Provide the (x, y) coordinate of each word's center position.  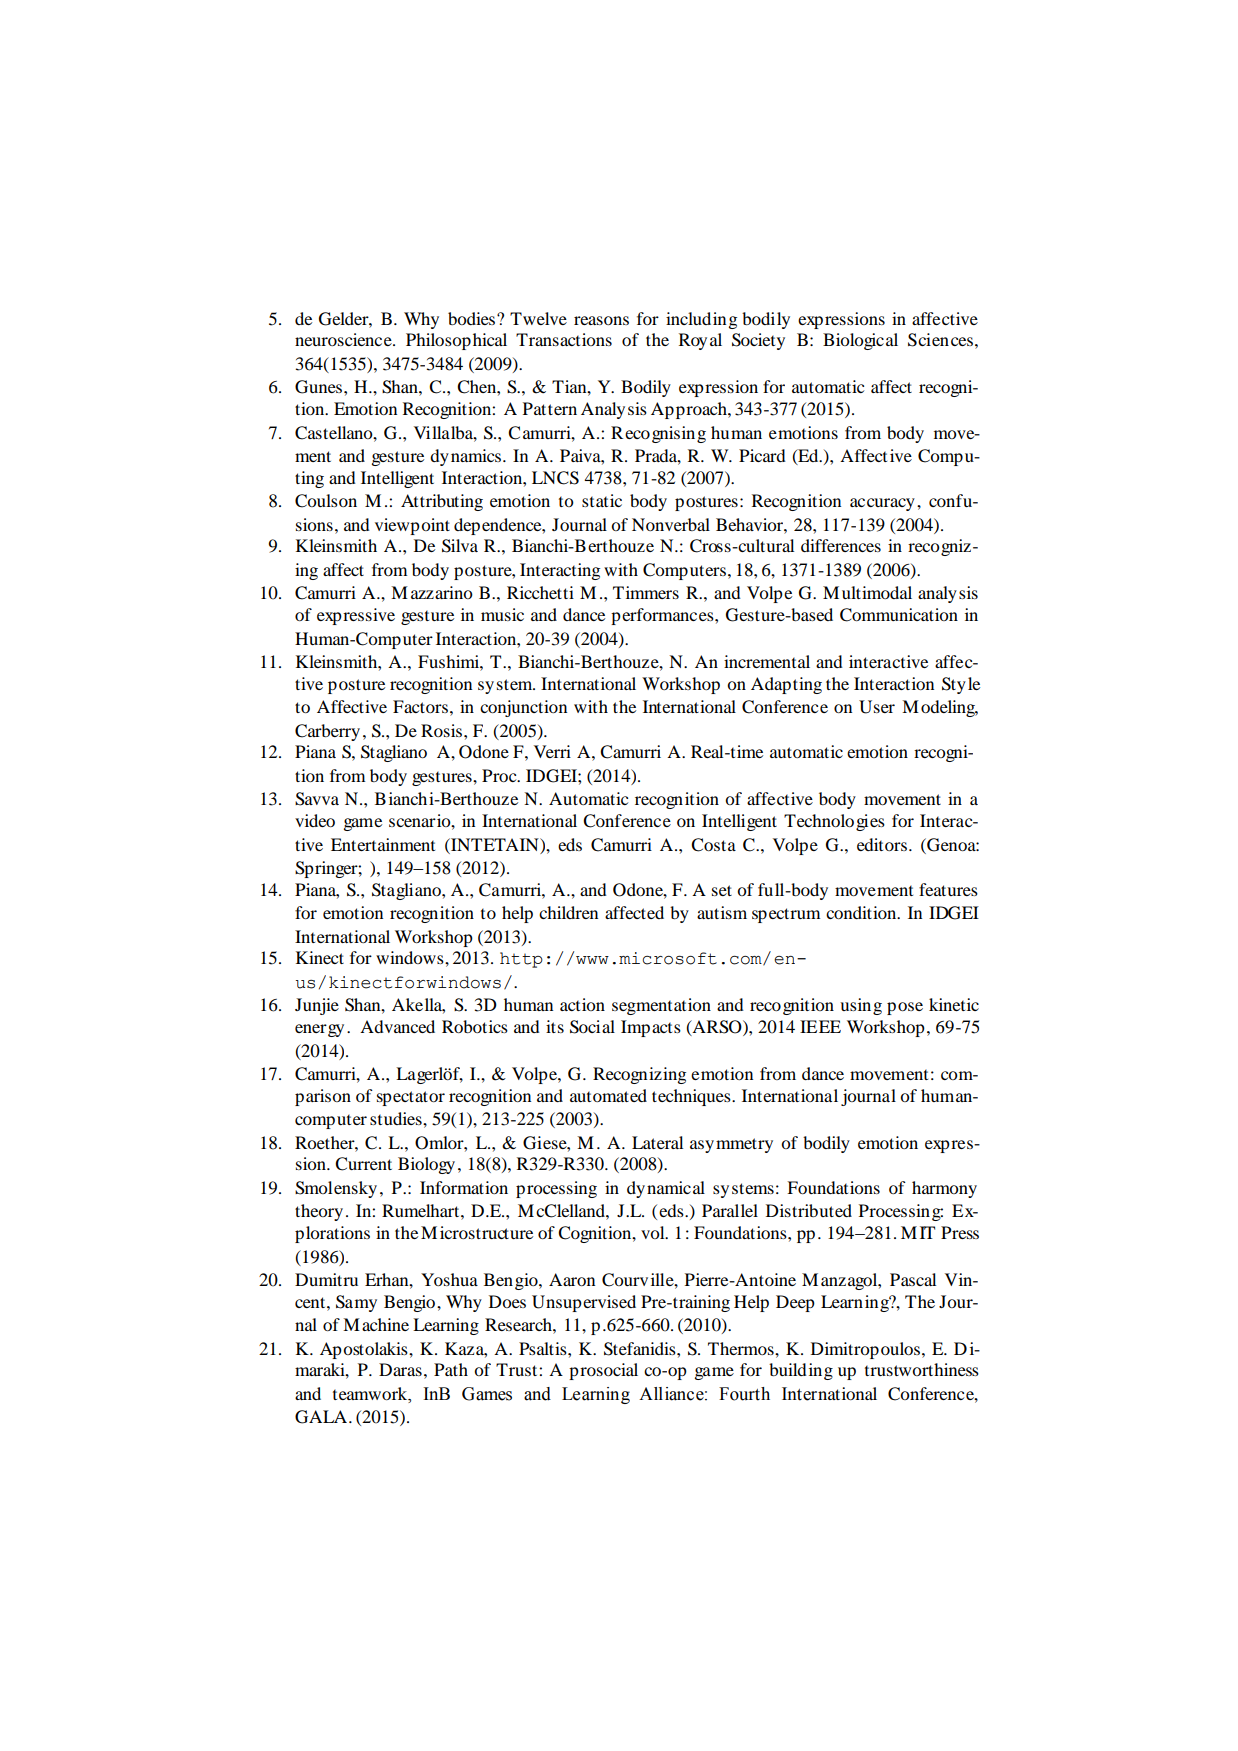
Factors (420, 706)
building (801, 1371)
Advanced (397, 1026)
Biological (860, 341)
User (877, 707)
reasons (601, 320)
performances (663, 616)
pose (905, 1008)
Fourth (744, 1394)
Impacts (651, 1028)
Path (451, 1369)
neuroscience (344, 339)
